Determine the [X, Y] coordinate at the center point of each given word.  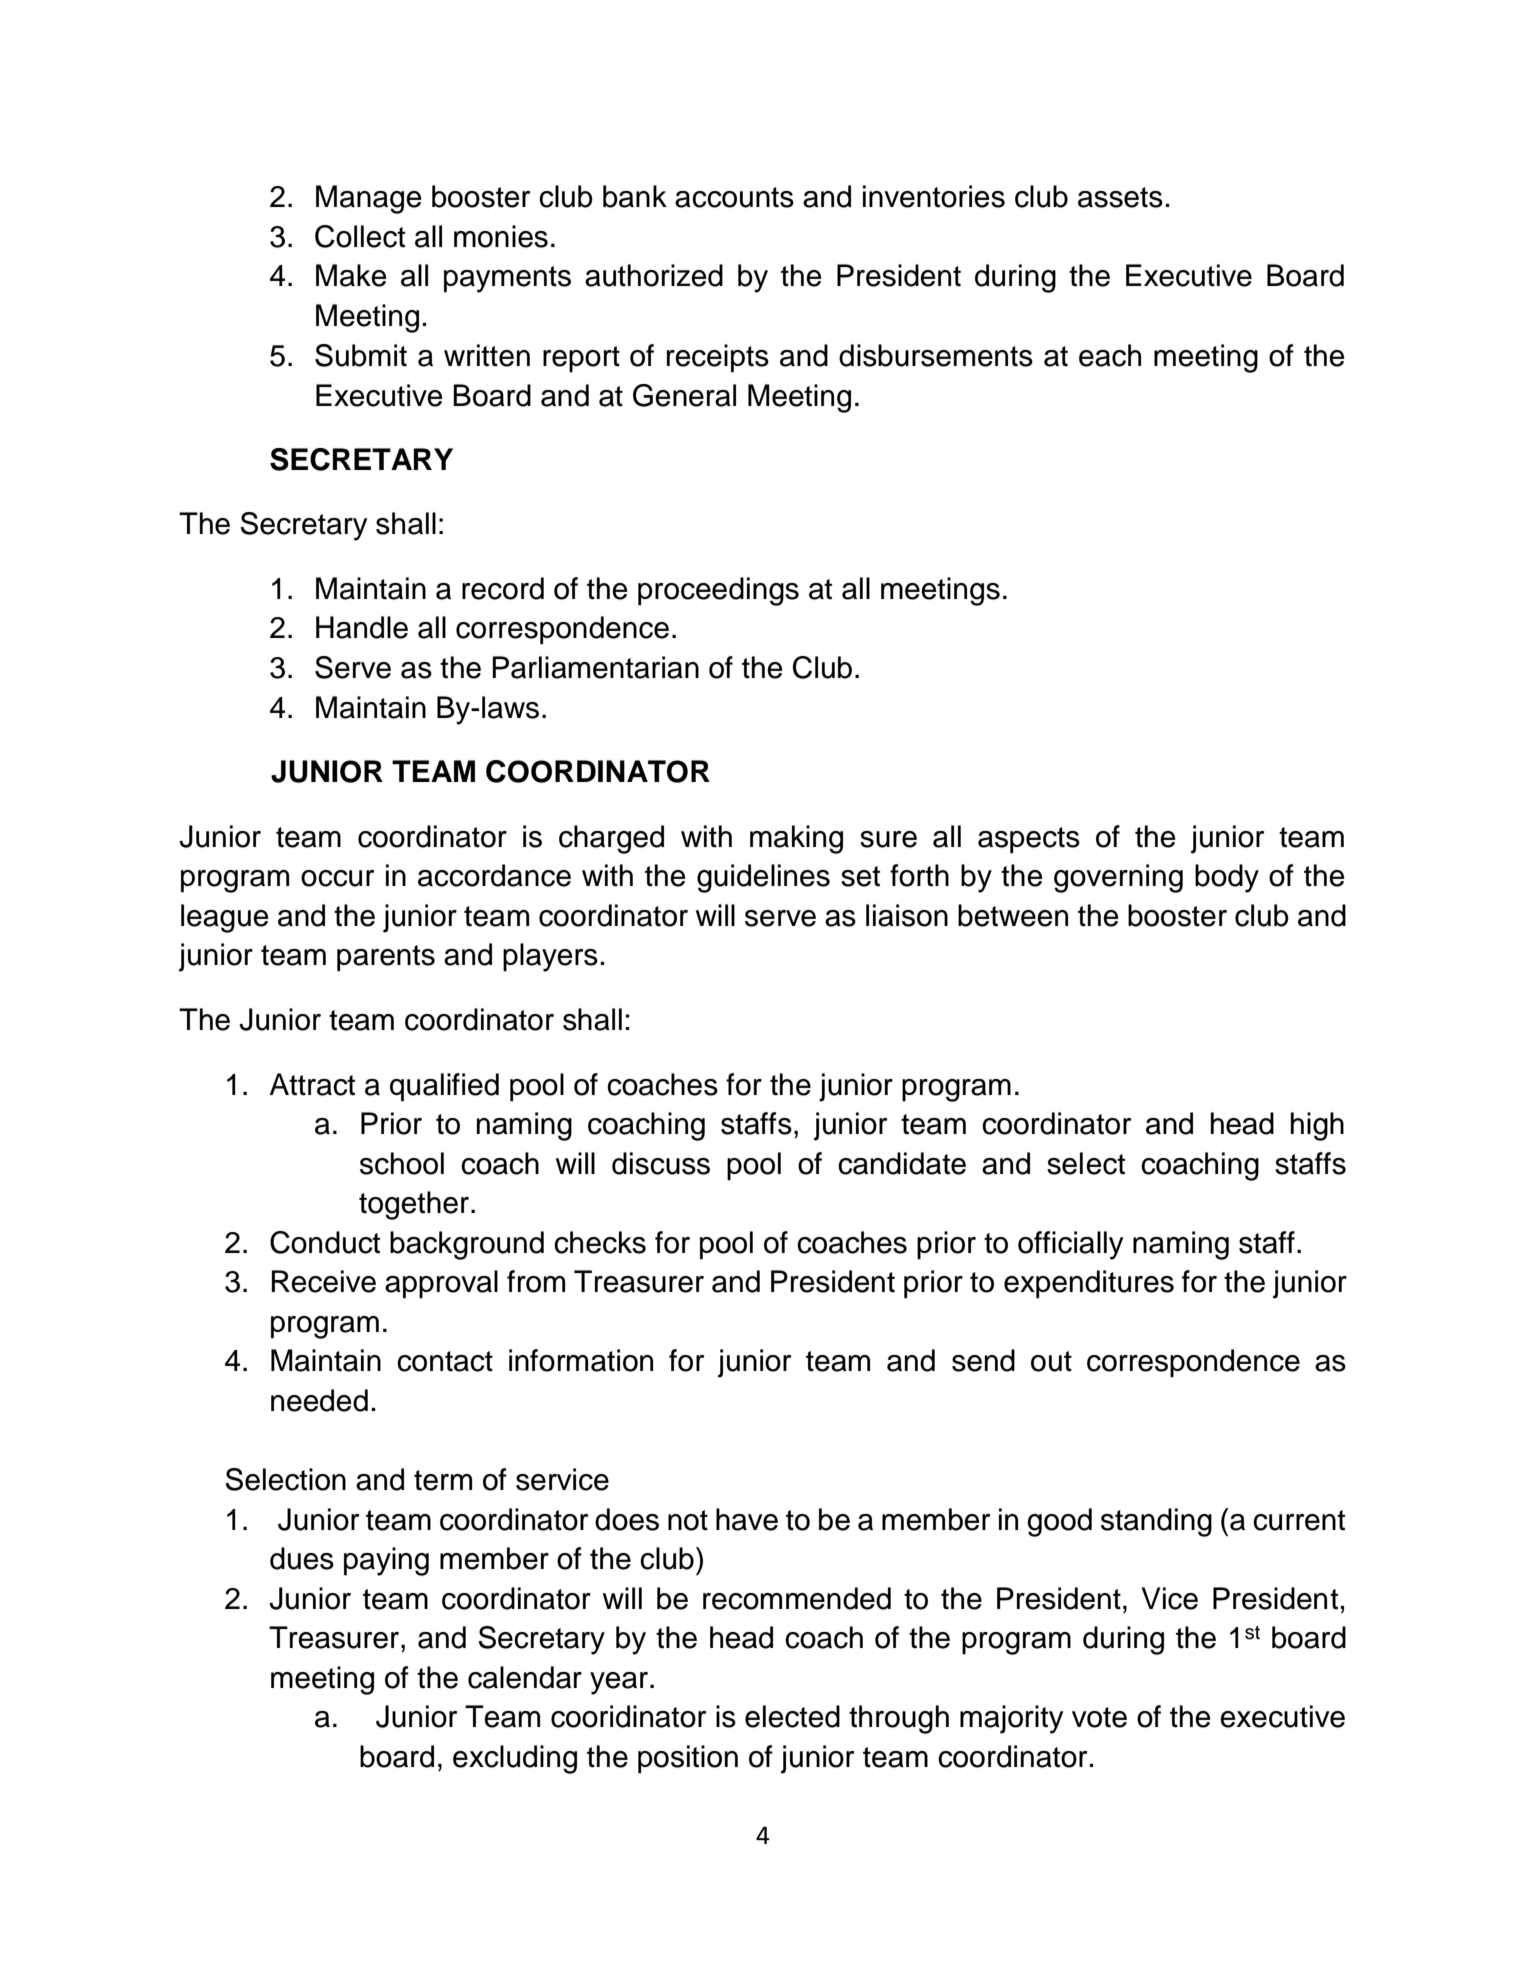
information [581, 1360]
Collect [360, 236]
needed [319, 1400]
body [1227, 878]
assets [1120, 197]
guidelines [763, 878]
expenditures [1089, 1284]
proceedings [718, 591]
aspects [1029, 840]
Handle [362, 627]
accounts [734, 197]
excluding [515, 1759]
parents [386, 958]
